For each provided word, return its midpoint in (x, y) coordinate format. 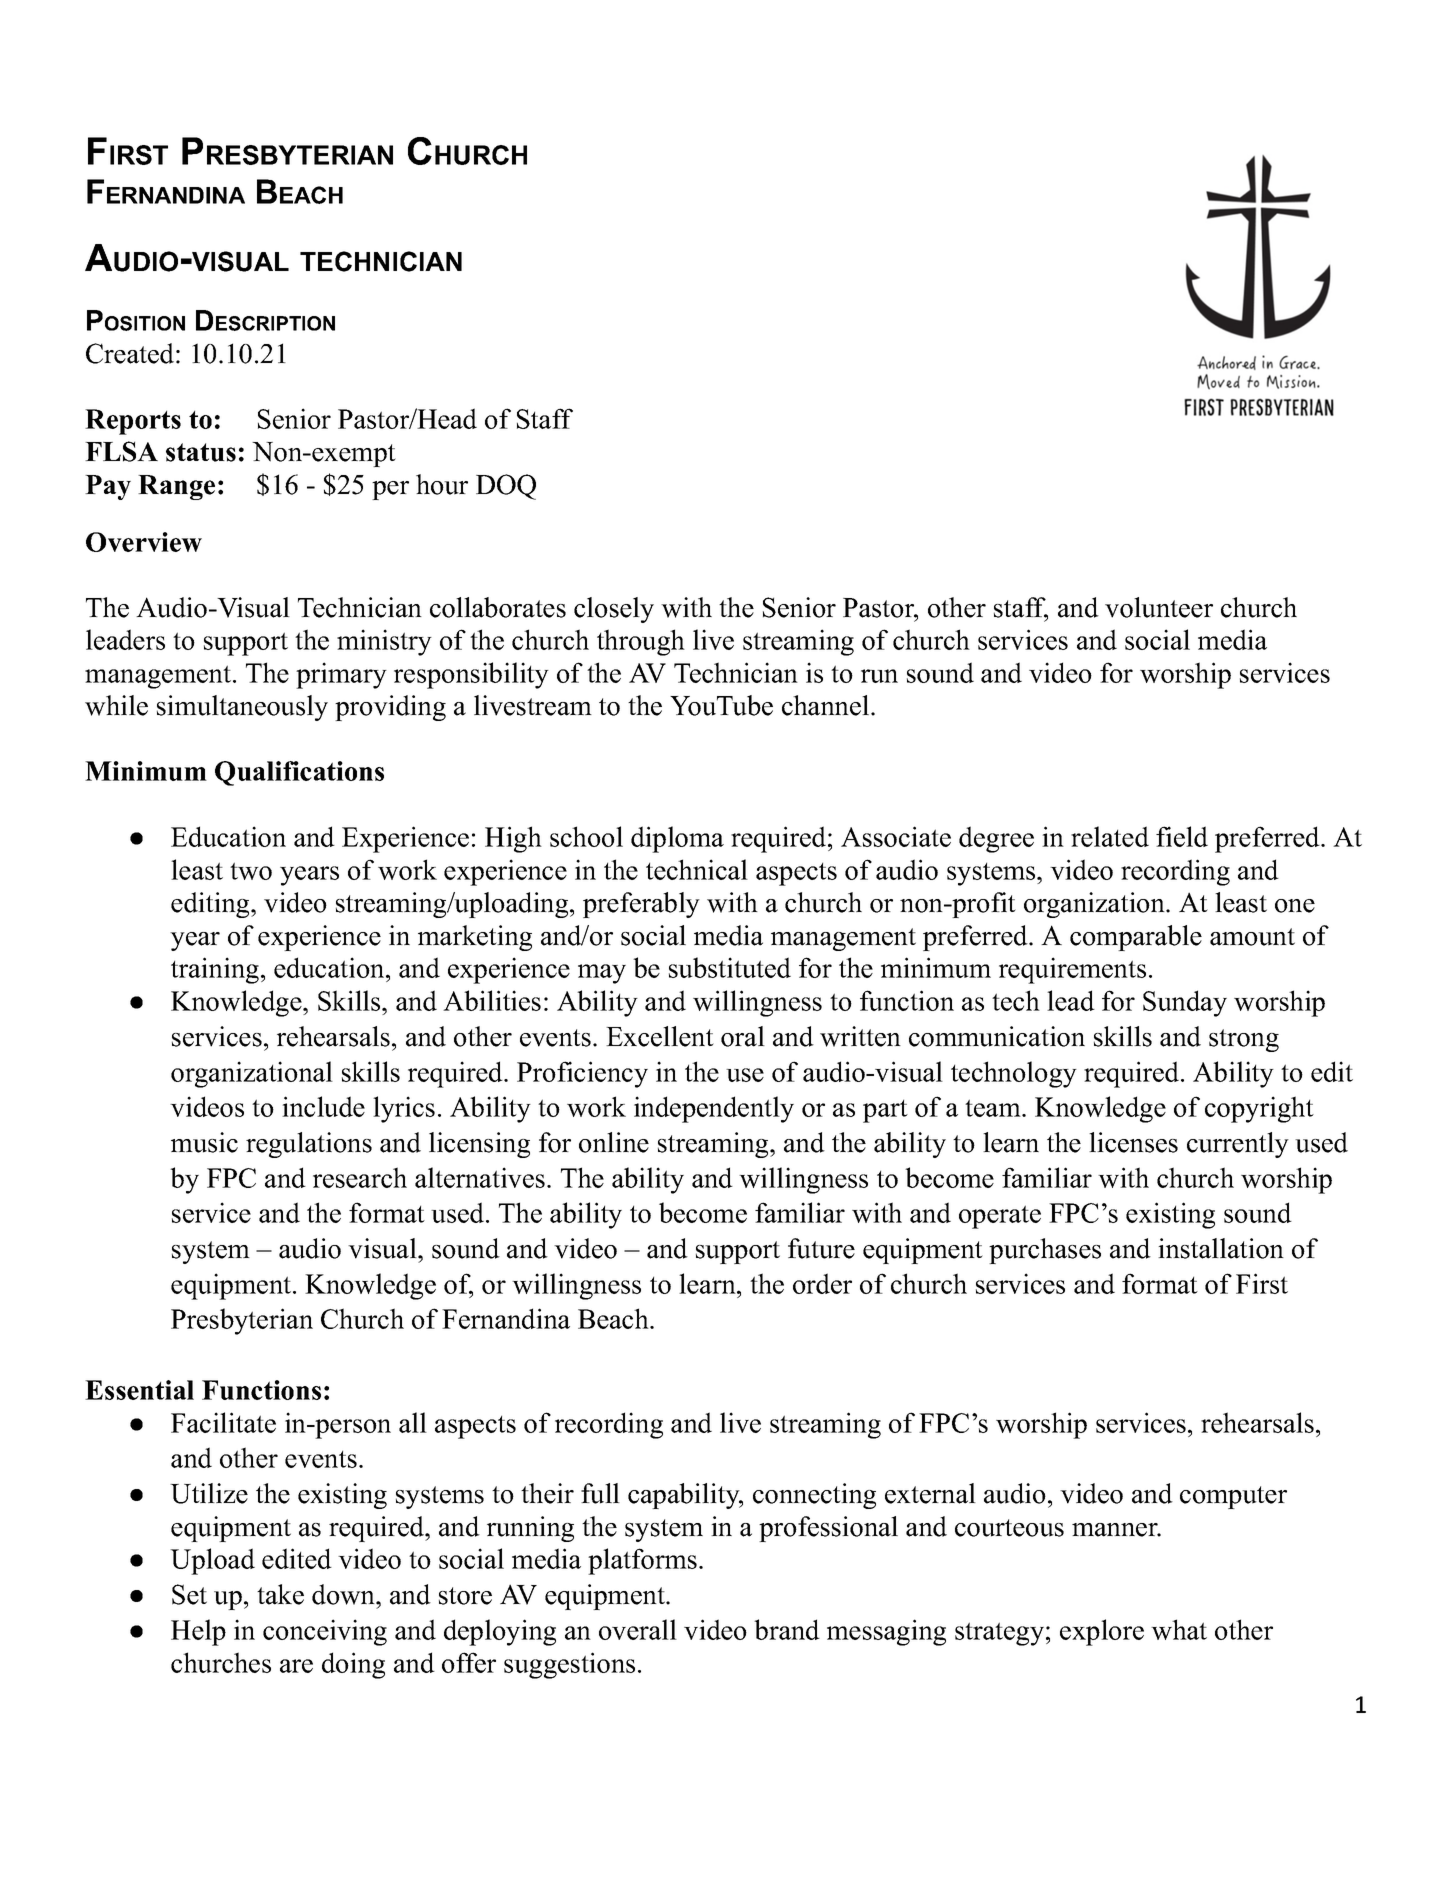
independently (714, 1109)
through (641, 642)
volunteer (1159, 607)
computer (1233, 1497)
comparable (1136, 938)
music (204, 1142)
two (251, 871)
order (822, 1283)
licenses (1133, 1142)
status (201, 452)
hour (442, 484)
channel (825, 705)
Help (198, 1632)
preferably (641, 905)
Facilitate (223, 1422)
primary (341, 675)
